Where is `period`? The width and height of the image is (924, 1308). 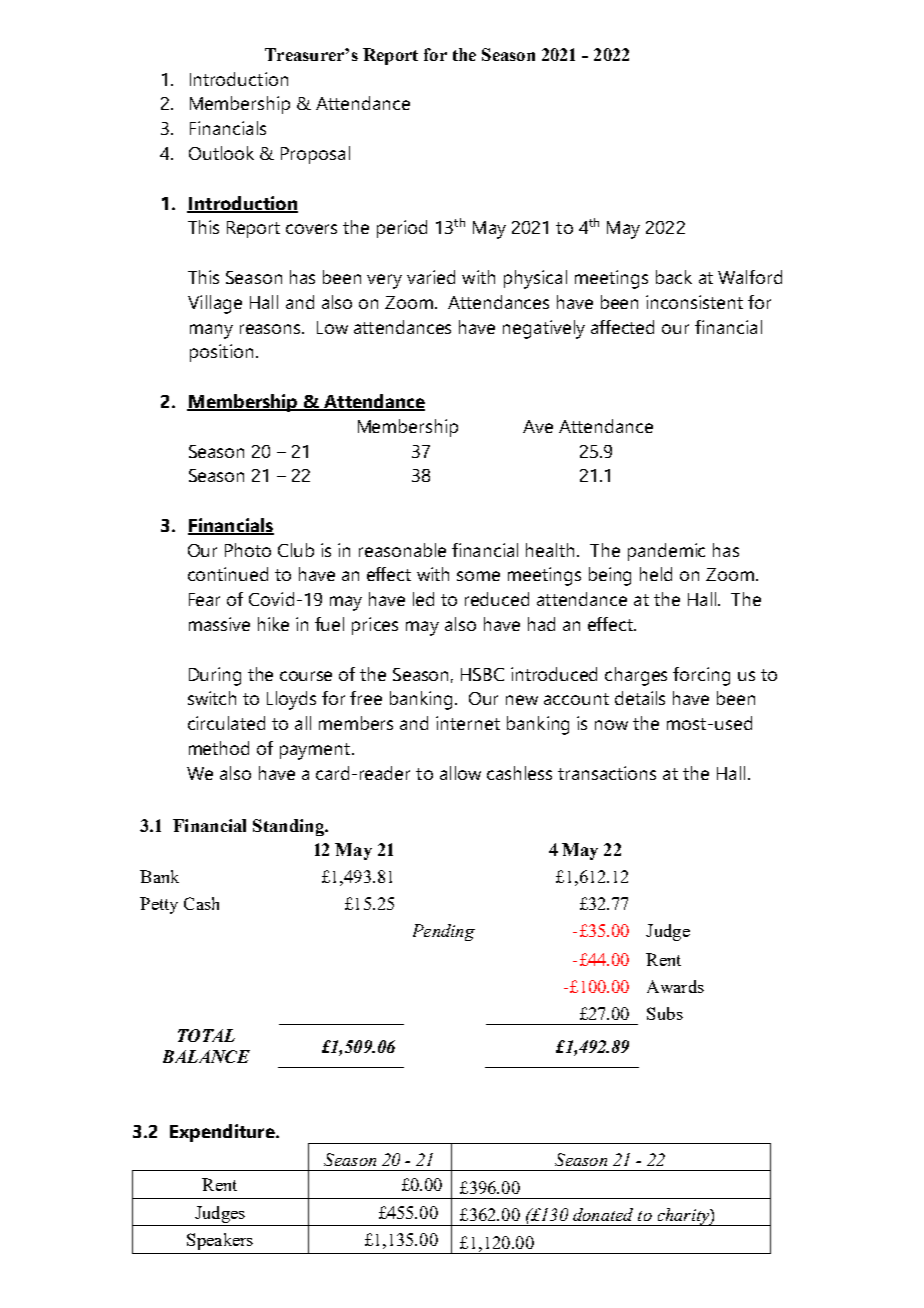
period is located at coordinates (402, 229).
